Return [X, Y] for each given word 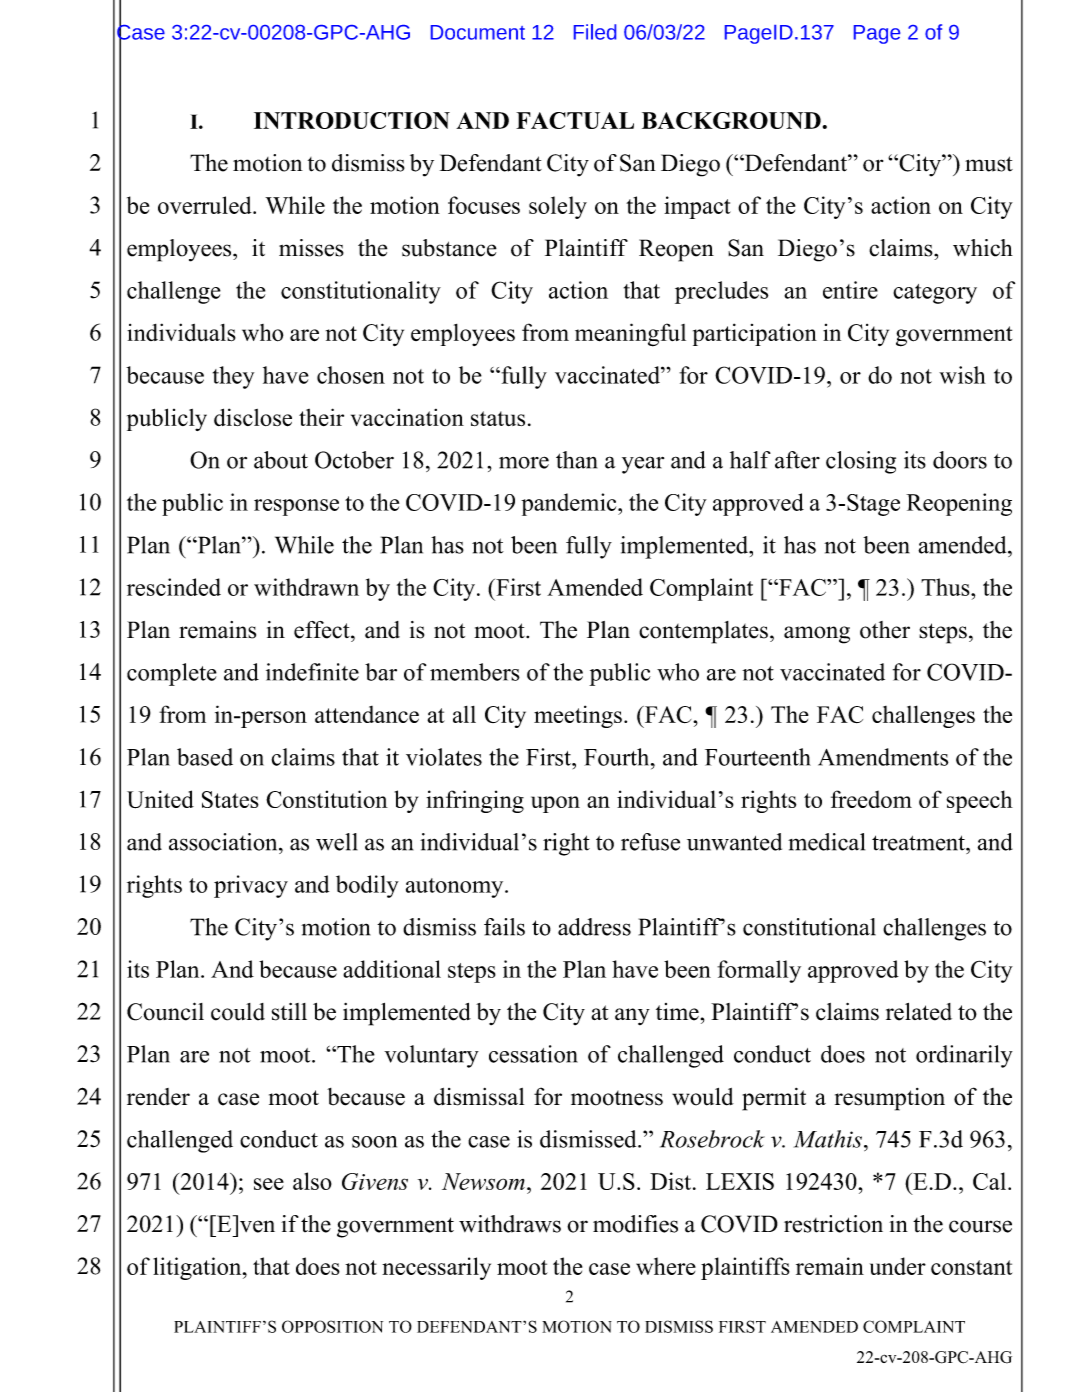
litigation [198, 1268]
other [885, 630]
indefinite [312, 672]
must [989, 164]
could [238, 1012]
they [233, 377]
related [919, 1012]
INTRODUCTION [352, 120]
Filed [595, 32]
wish [962, 375]
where [666, 1266]
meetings [578, 716]
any [632, 1016]
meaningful [630, 335]
